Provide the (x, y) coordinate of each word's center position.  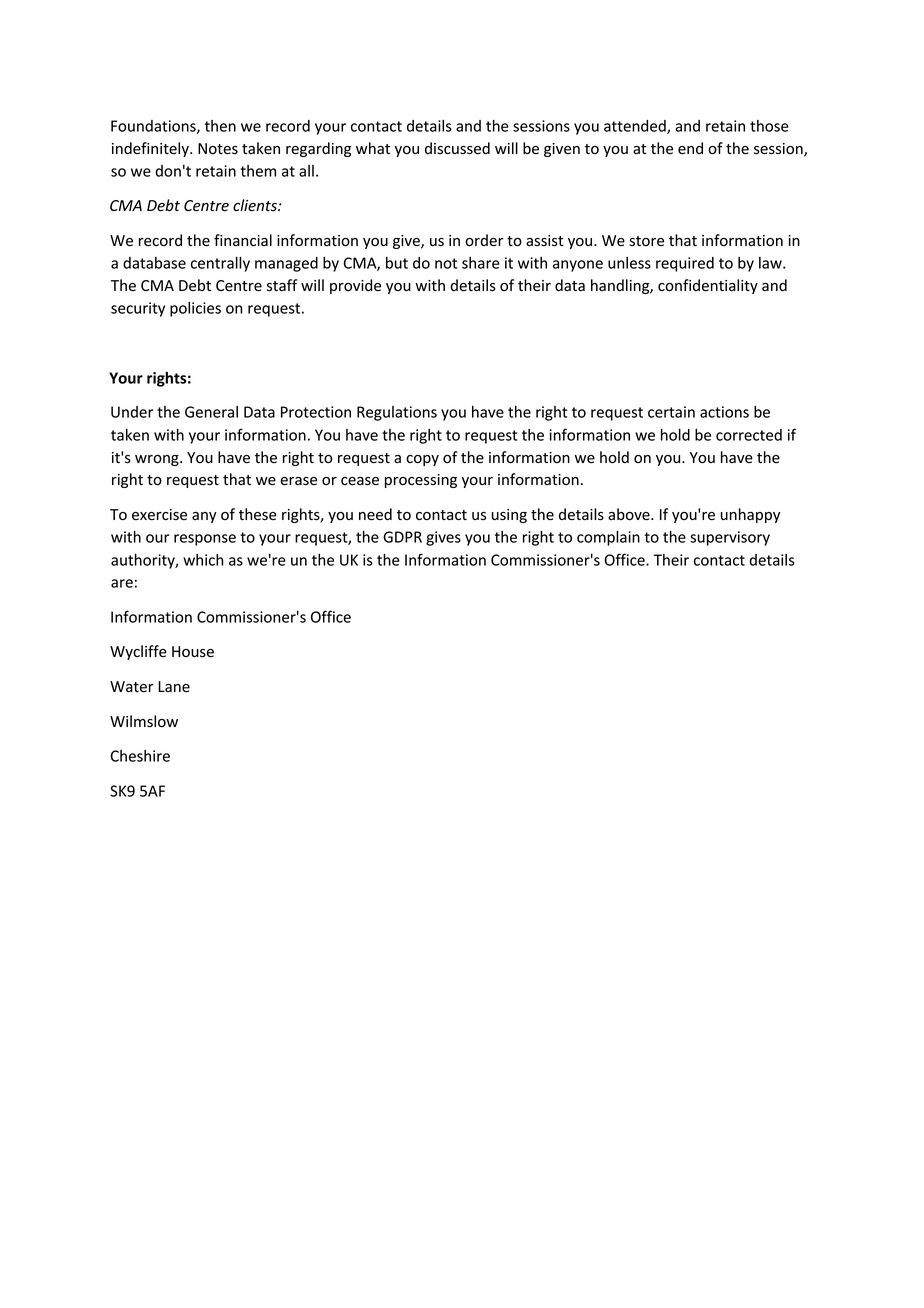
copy (422, 460)
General (211, 412)
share (481, 263)
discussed (457, 148)
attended (636, 127)
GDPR (402, 537)
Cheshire (140, 756)
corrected (749, 435)
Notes (218, 149)
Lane (174, 687)
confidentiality (708, 286)
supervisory (730, 538)
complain (608, 538)
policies (195, 309)
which (203, 560)
